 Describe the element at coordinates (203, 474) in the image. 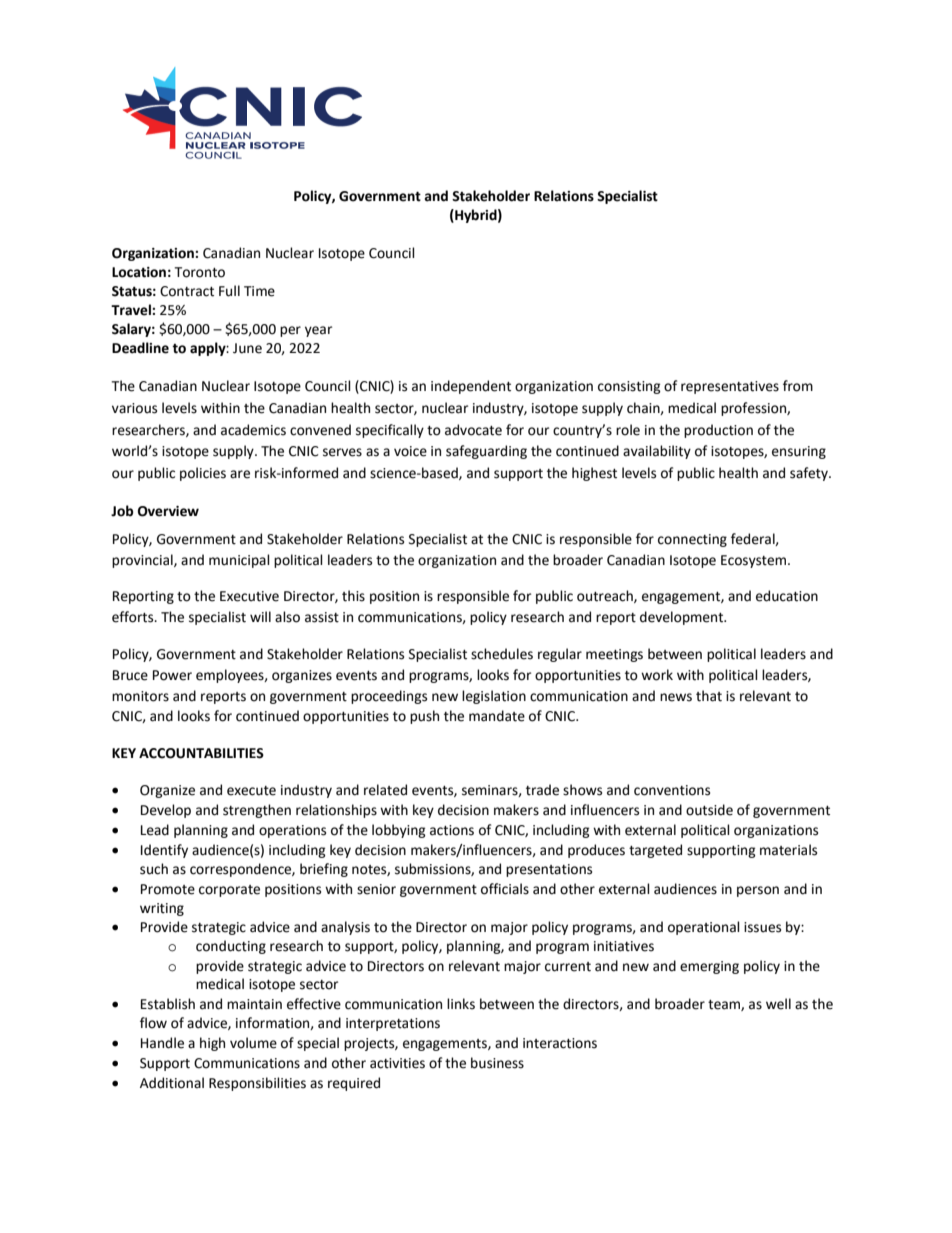

I see `policies` at that location.
